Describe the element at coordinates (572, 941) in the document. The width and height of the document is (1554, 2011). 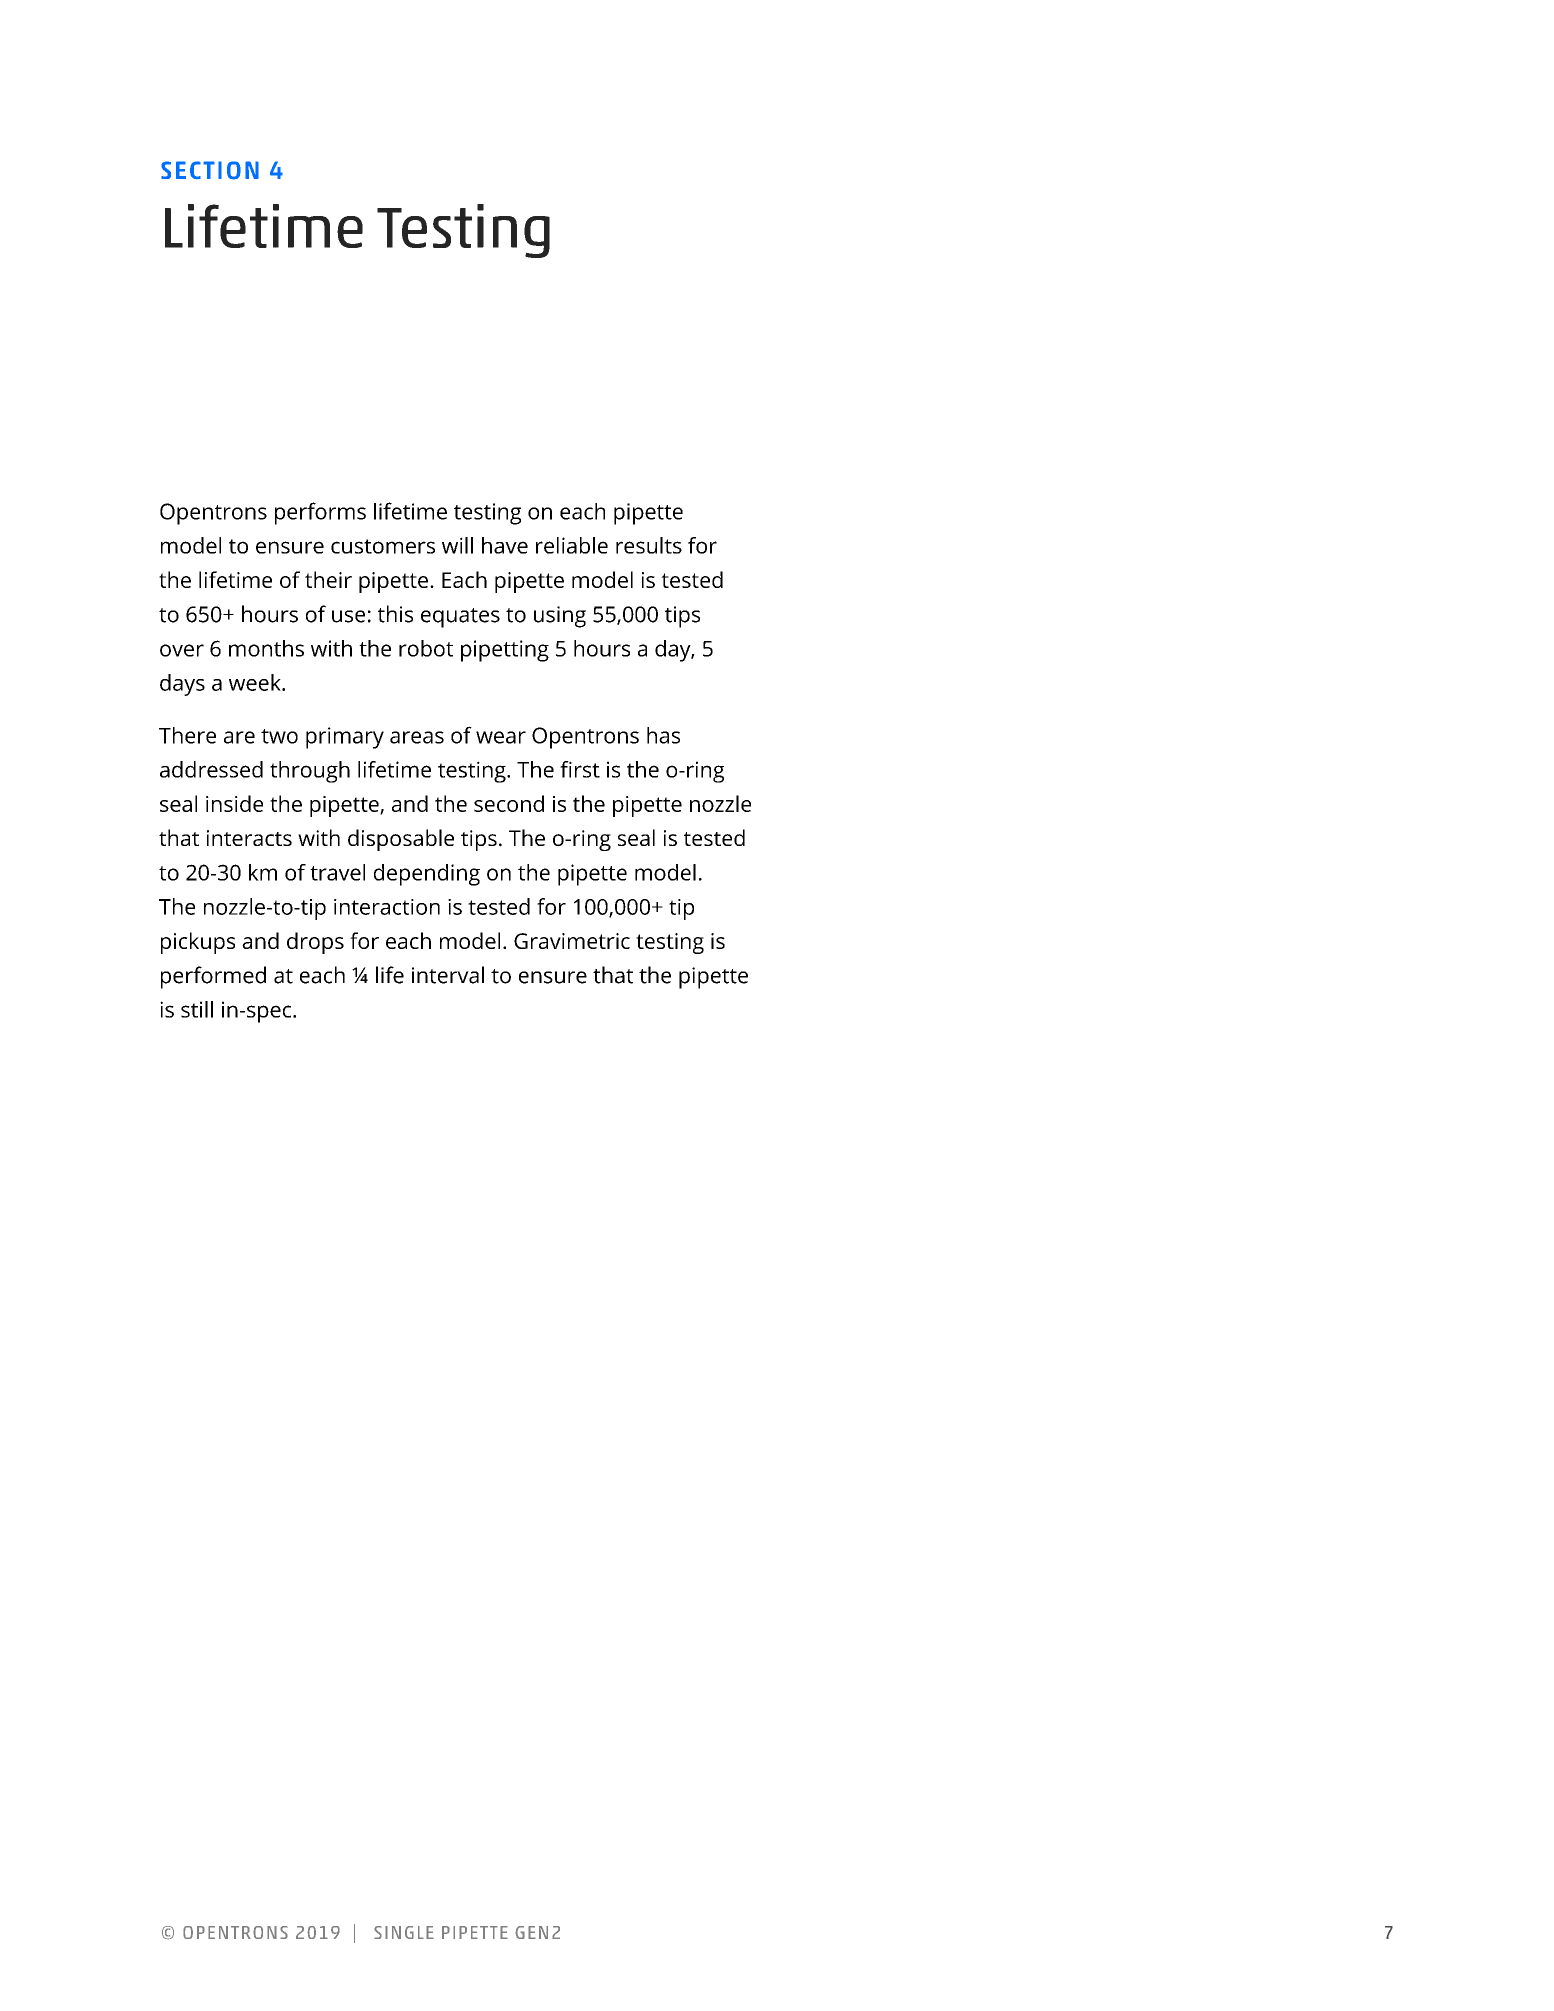
I see `Gravimetric` at that location.
